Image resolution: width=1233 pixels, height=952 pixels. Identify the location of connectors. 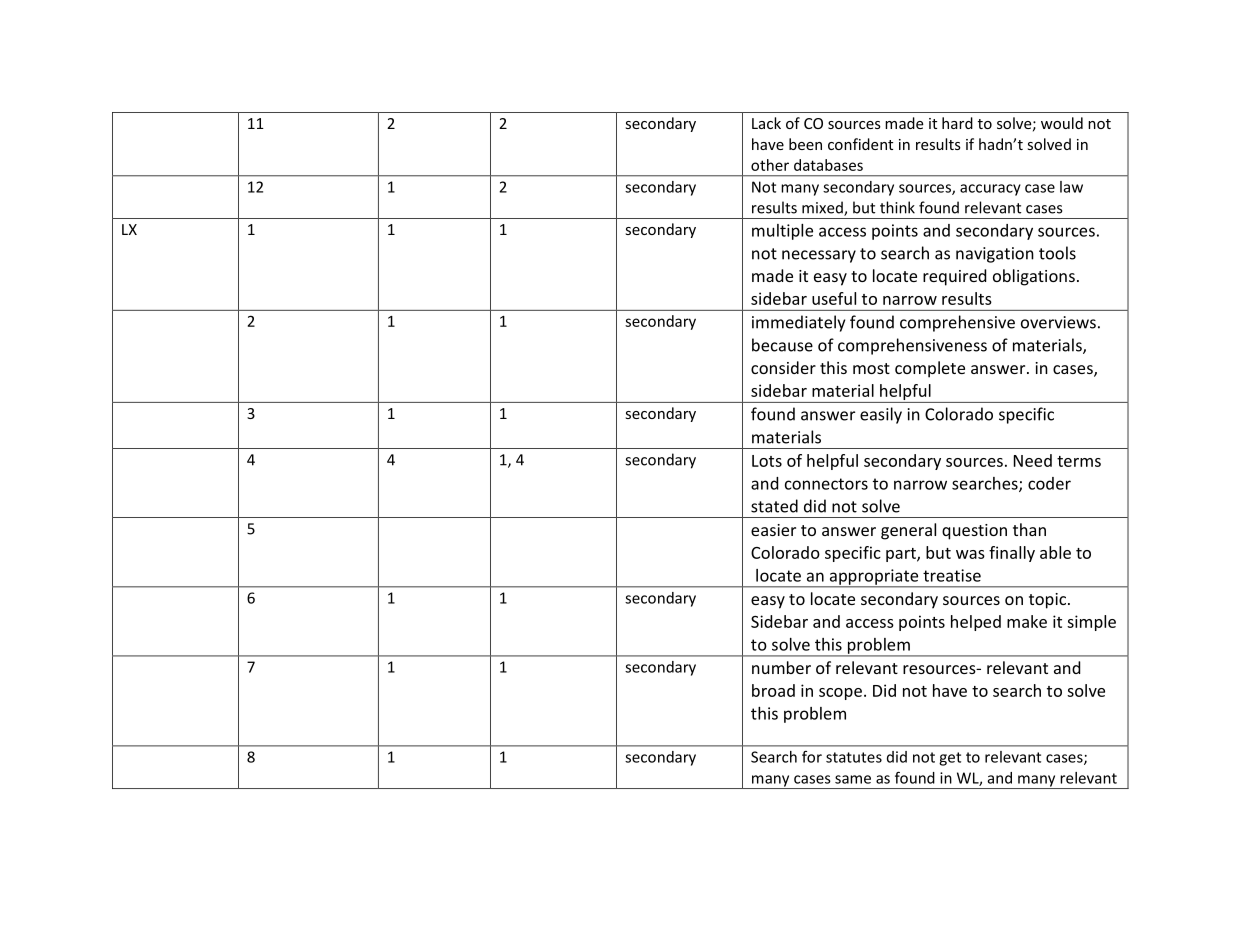
(826, 484).
